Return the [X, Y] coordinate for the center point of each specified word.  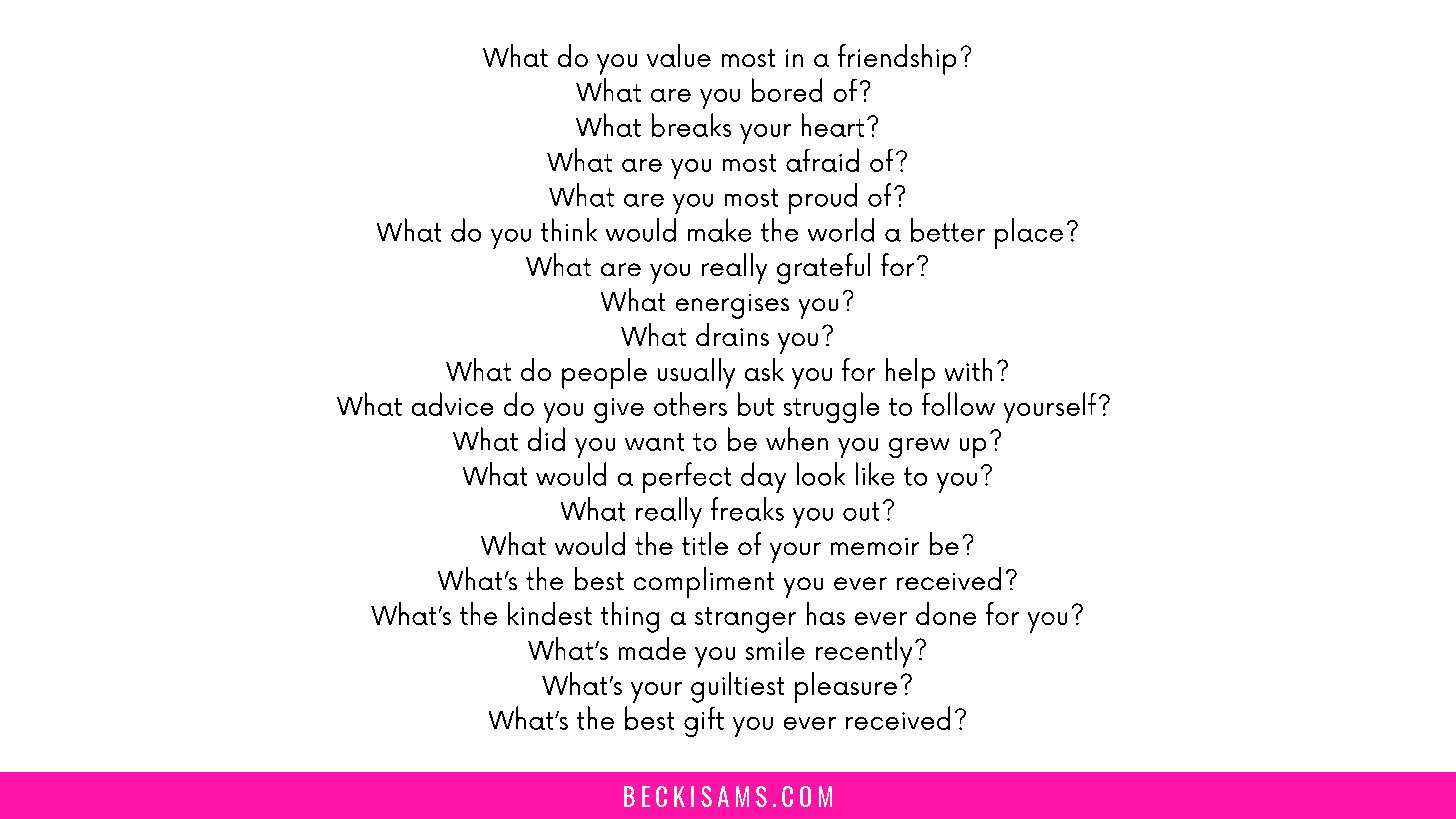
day [763, 477]
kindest [550, 613]
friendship [897, 59]
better [948, 230]
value [679, 55]
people [604, 373]
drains [732, 334]
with [968, 369]
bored [787, 90]
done [946, 613]
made [652, 648]
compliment [704, 582]
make [719, 230]
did [546, 439]
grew [919, 448]
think [569, 230]
